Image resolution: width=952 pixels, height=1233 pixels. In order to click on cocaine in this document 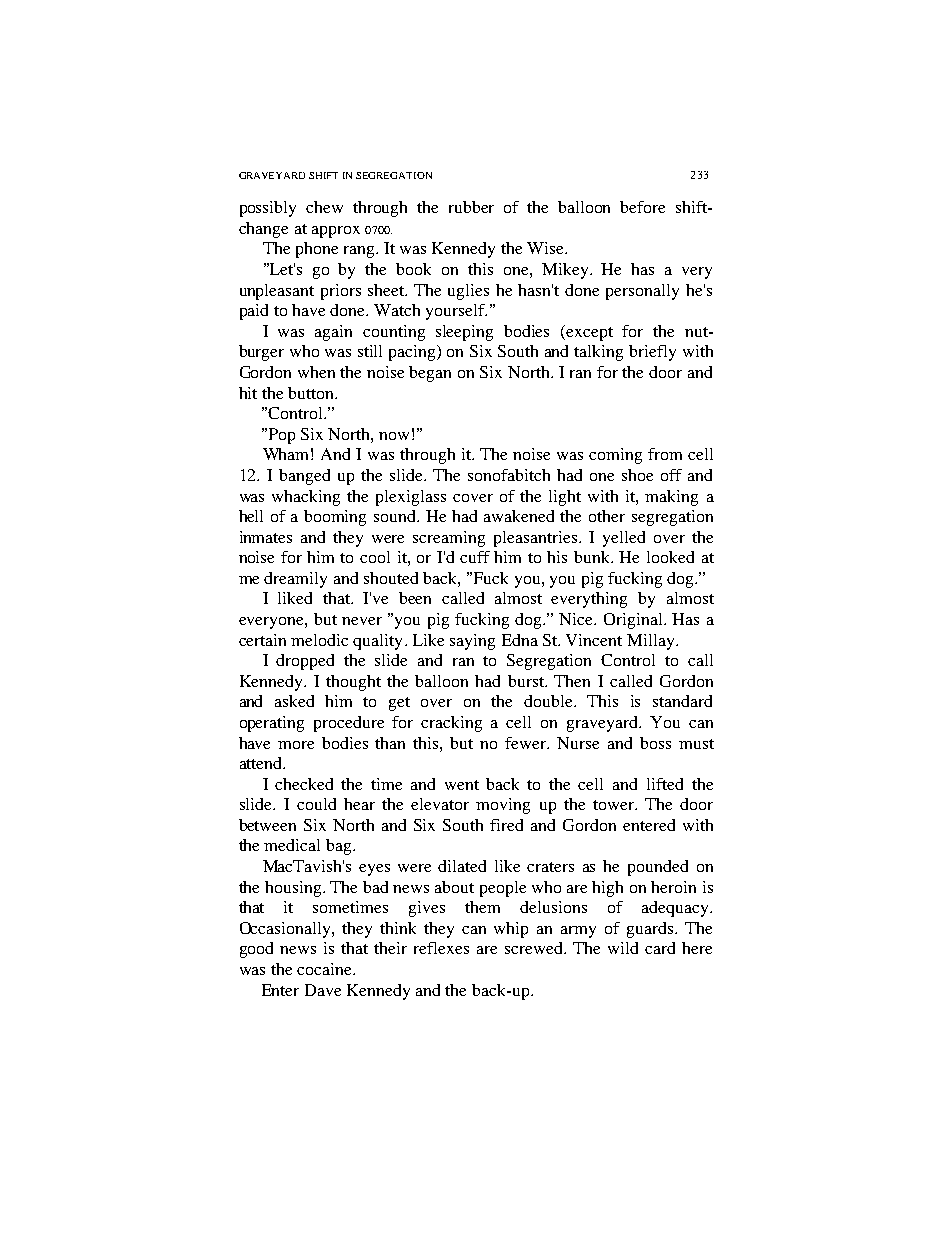, I will do `click(325, 969)`.
